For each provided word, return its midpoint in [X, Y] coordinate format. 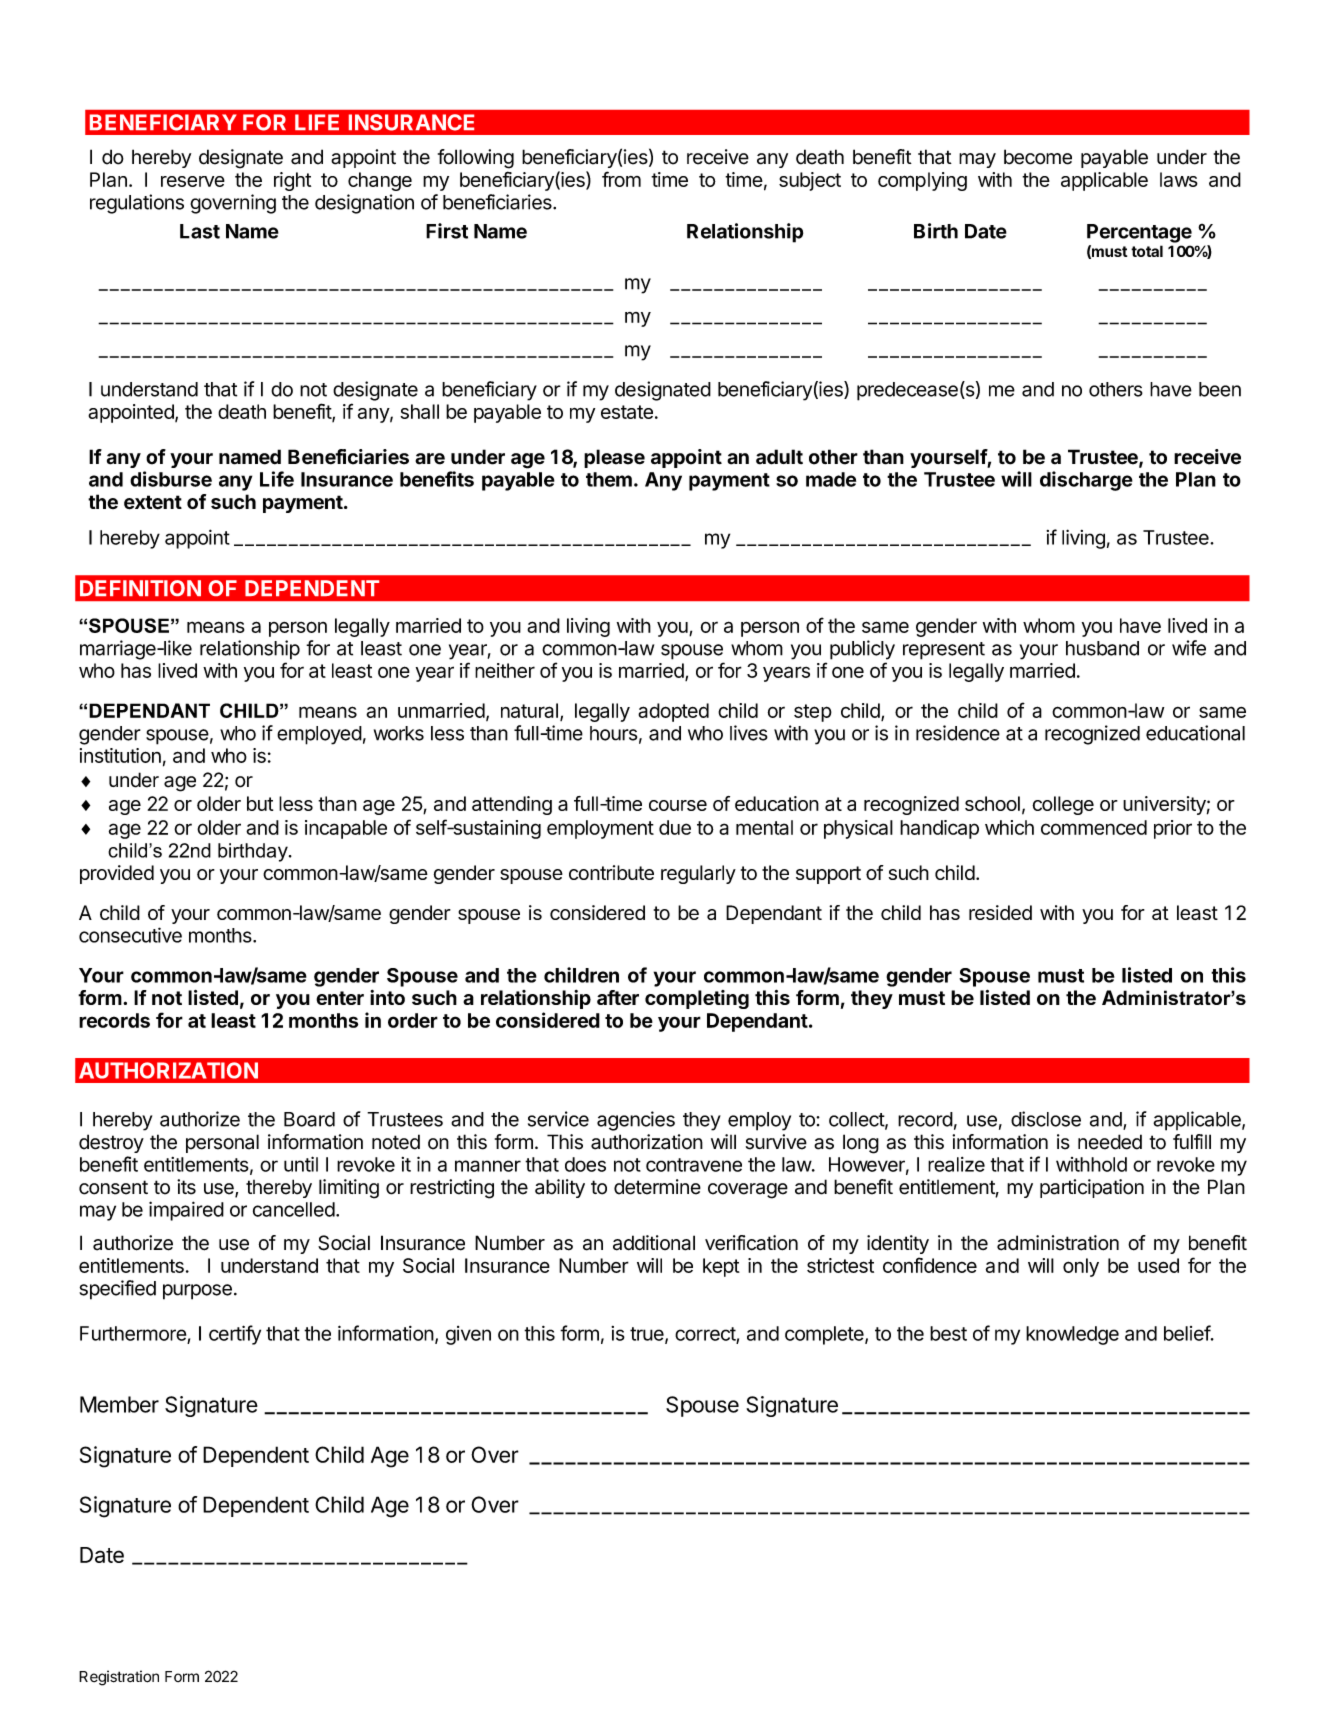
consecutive [130, 935]
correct [706, 1335]
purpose [197, 1292]
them [609, 479]
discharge [1086, 481]
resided [1000, 912]
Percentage [1139, 233]
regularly [698, 874]
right [292, 181]
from [621, 179]
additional [654, 1243]
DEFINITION [140, 588]
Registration [119, 1678]
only [1081, 1267]
